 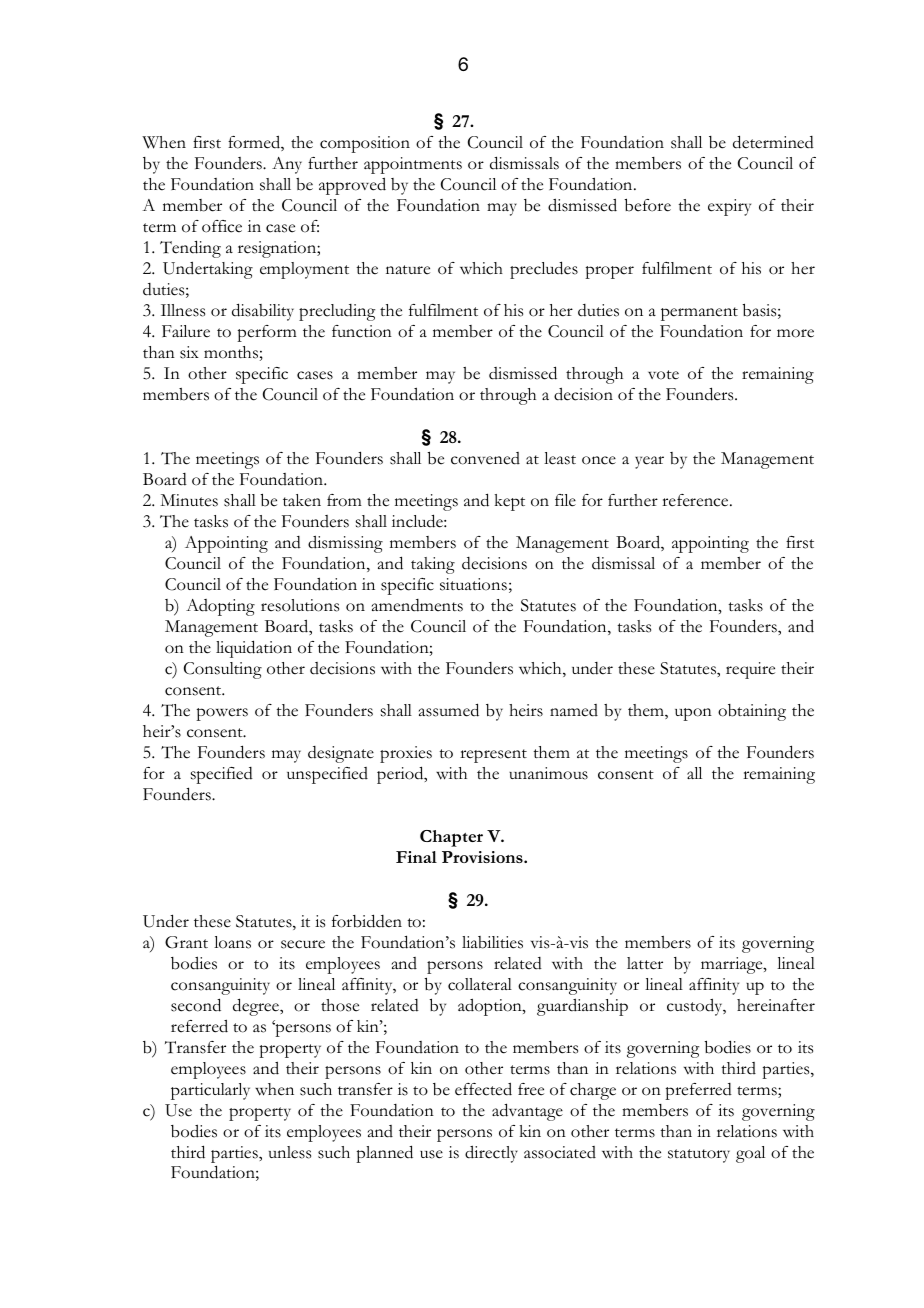 What do you see at coordinates (287, 165) in the image?
I see `Any` at bounding box center [287, 165].
